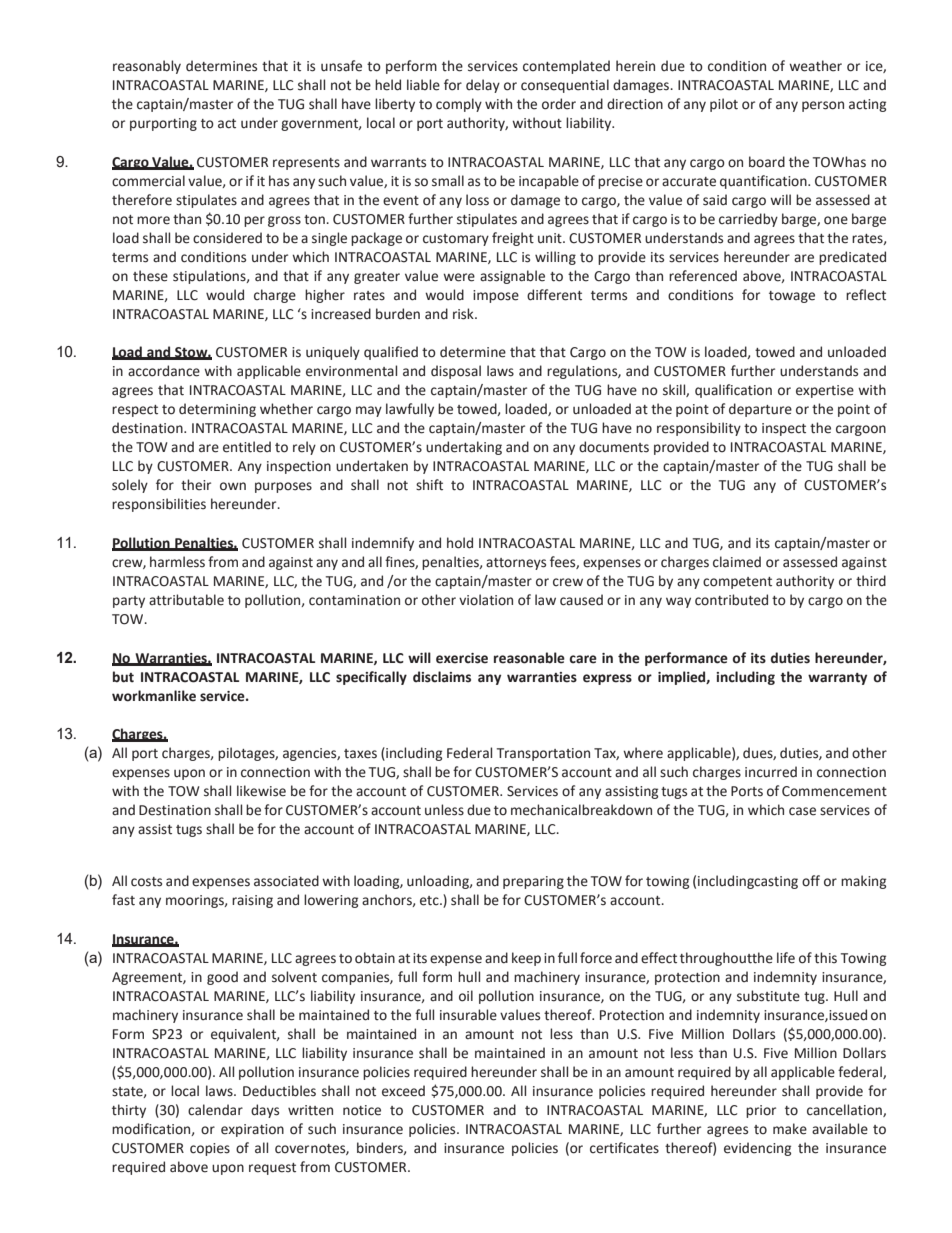 This page has width=952, height=1233. What do you see at coordinates (164, 371) in the page?
I see `accordance` at bounding box center [164, 371].
